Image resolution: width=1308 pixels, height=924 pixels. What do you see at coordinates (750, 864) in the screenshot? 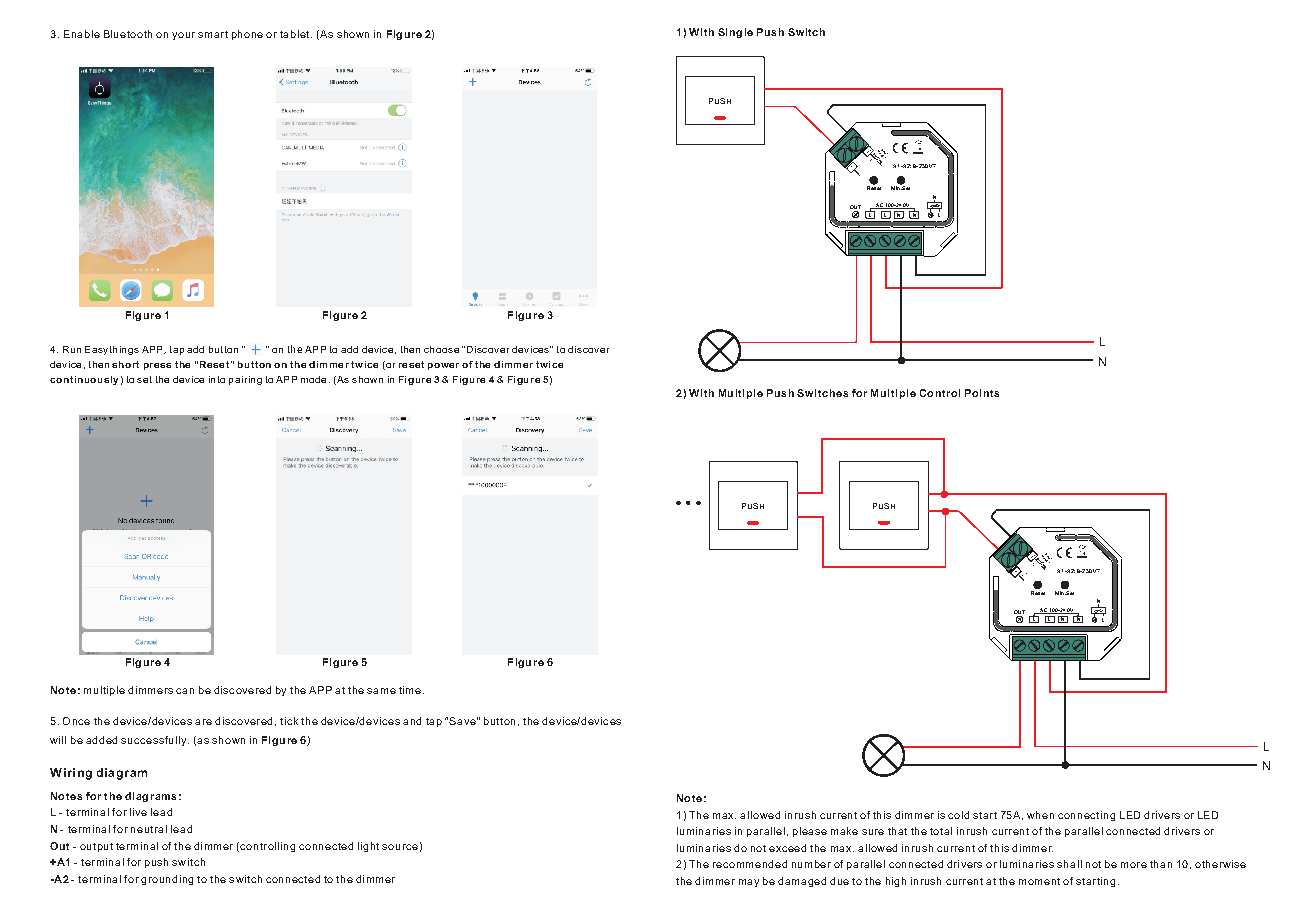
I see `recommended` at bounding box center [750, 864].
